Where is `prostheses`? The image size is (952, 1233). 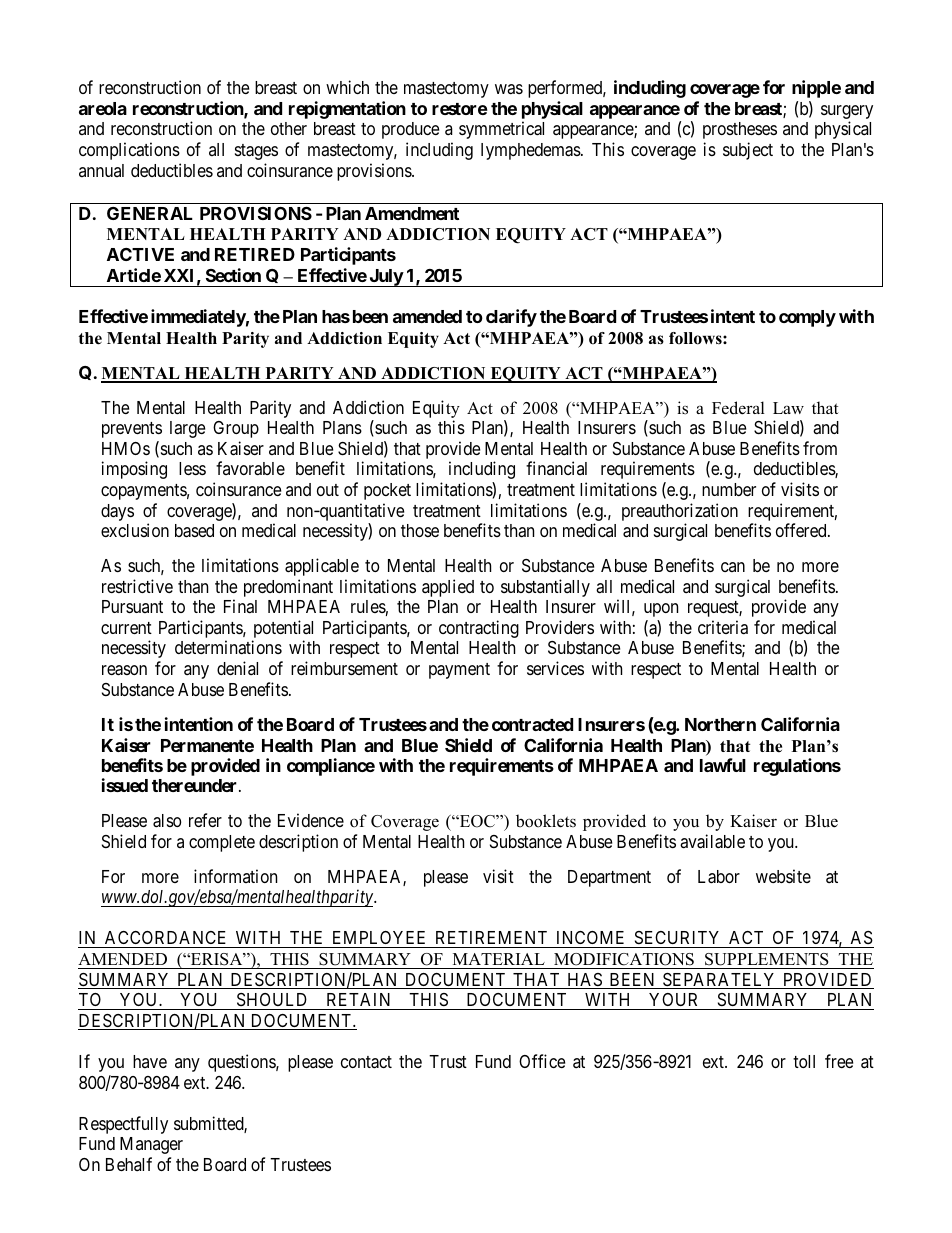 prostheses is located at coordinates (740, 130).
